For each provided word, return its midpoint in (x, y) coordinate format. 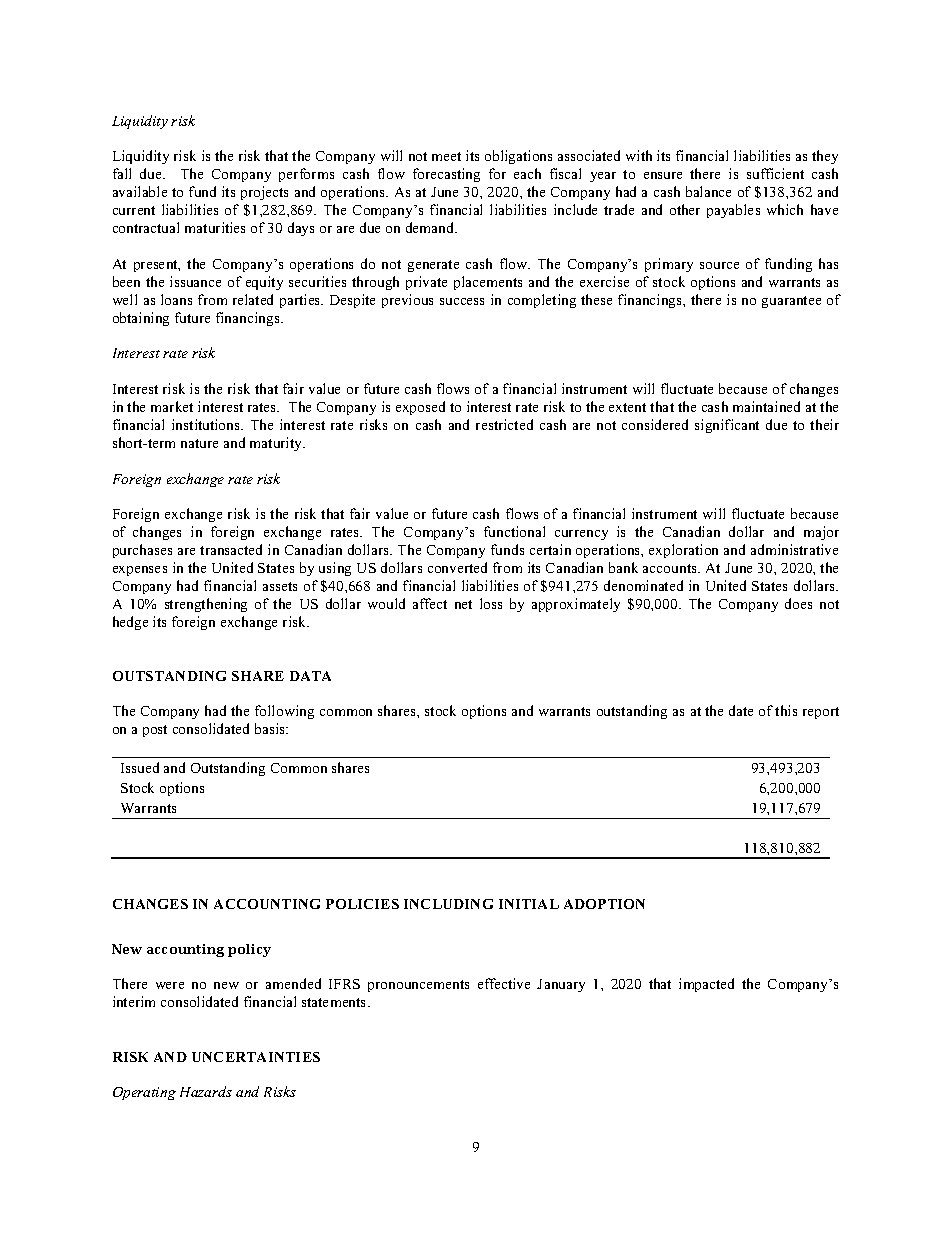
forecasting (446, 175)
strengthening (206, 605)
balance (708, 191)
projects (264, 193)
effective (504, 983)
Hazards (206, 1091)
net (463, 604)
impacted (706, 985)
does (798, 603)
